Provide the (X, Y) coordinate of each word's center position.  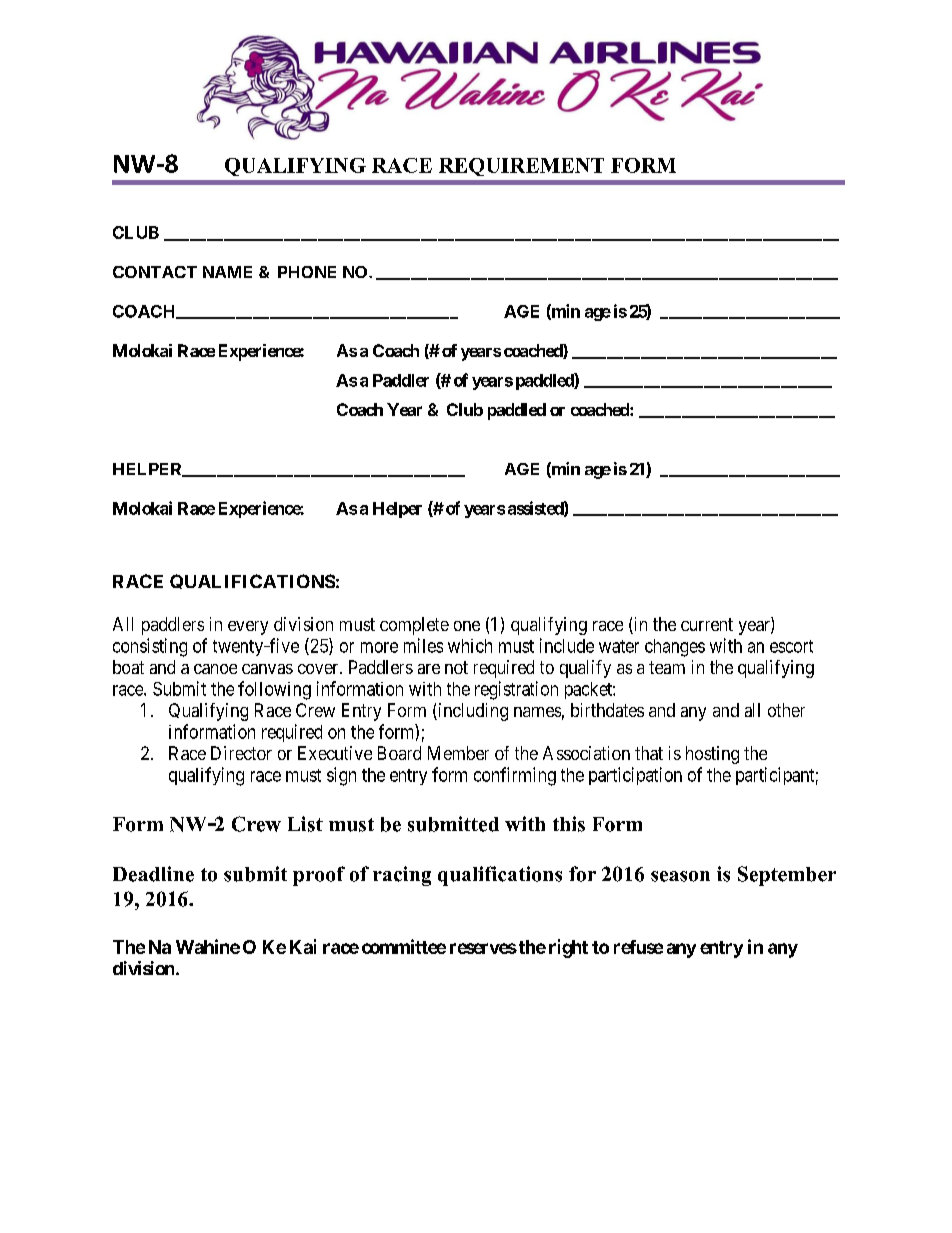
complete (414, 626)
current (707, 624)
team (667, 667)
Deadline (153, 874)
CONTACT (155, 272)
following (274, 690)
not (456, 667)
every (248, 628)
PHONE (307, 272)
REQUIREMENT (521, 167)
